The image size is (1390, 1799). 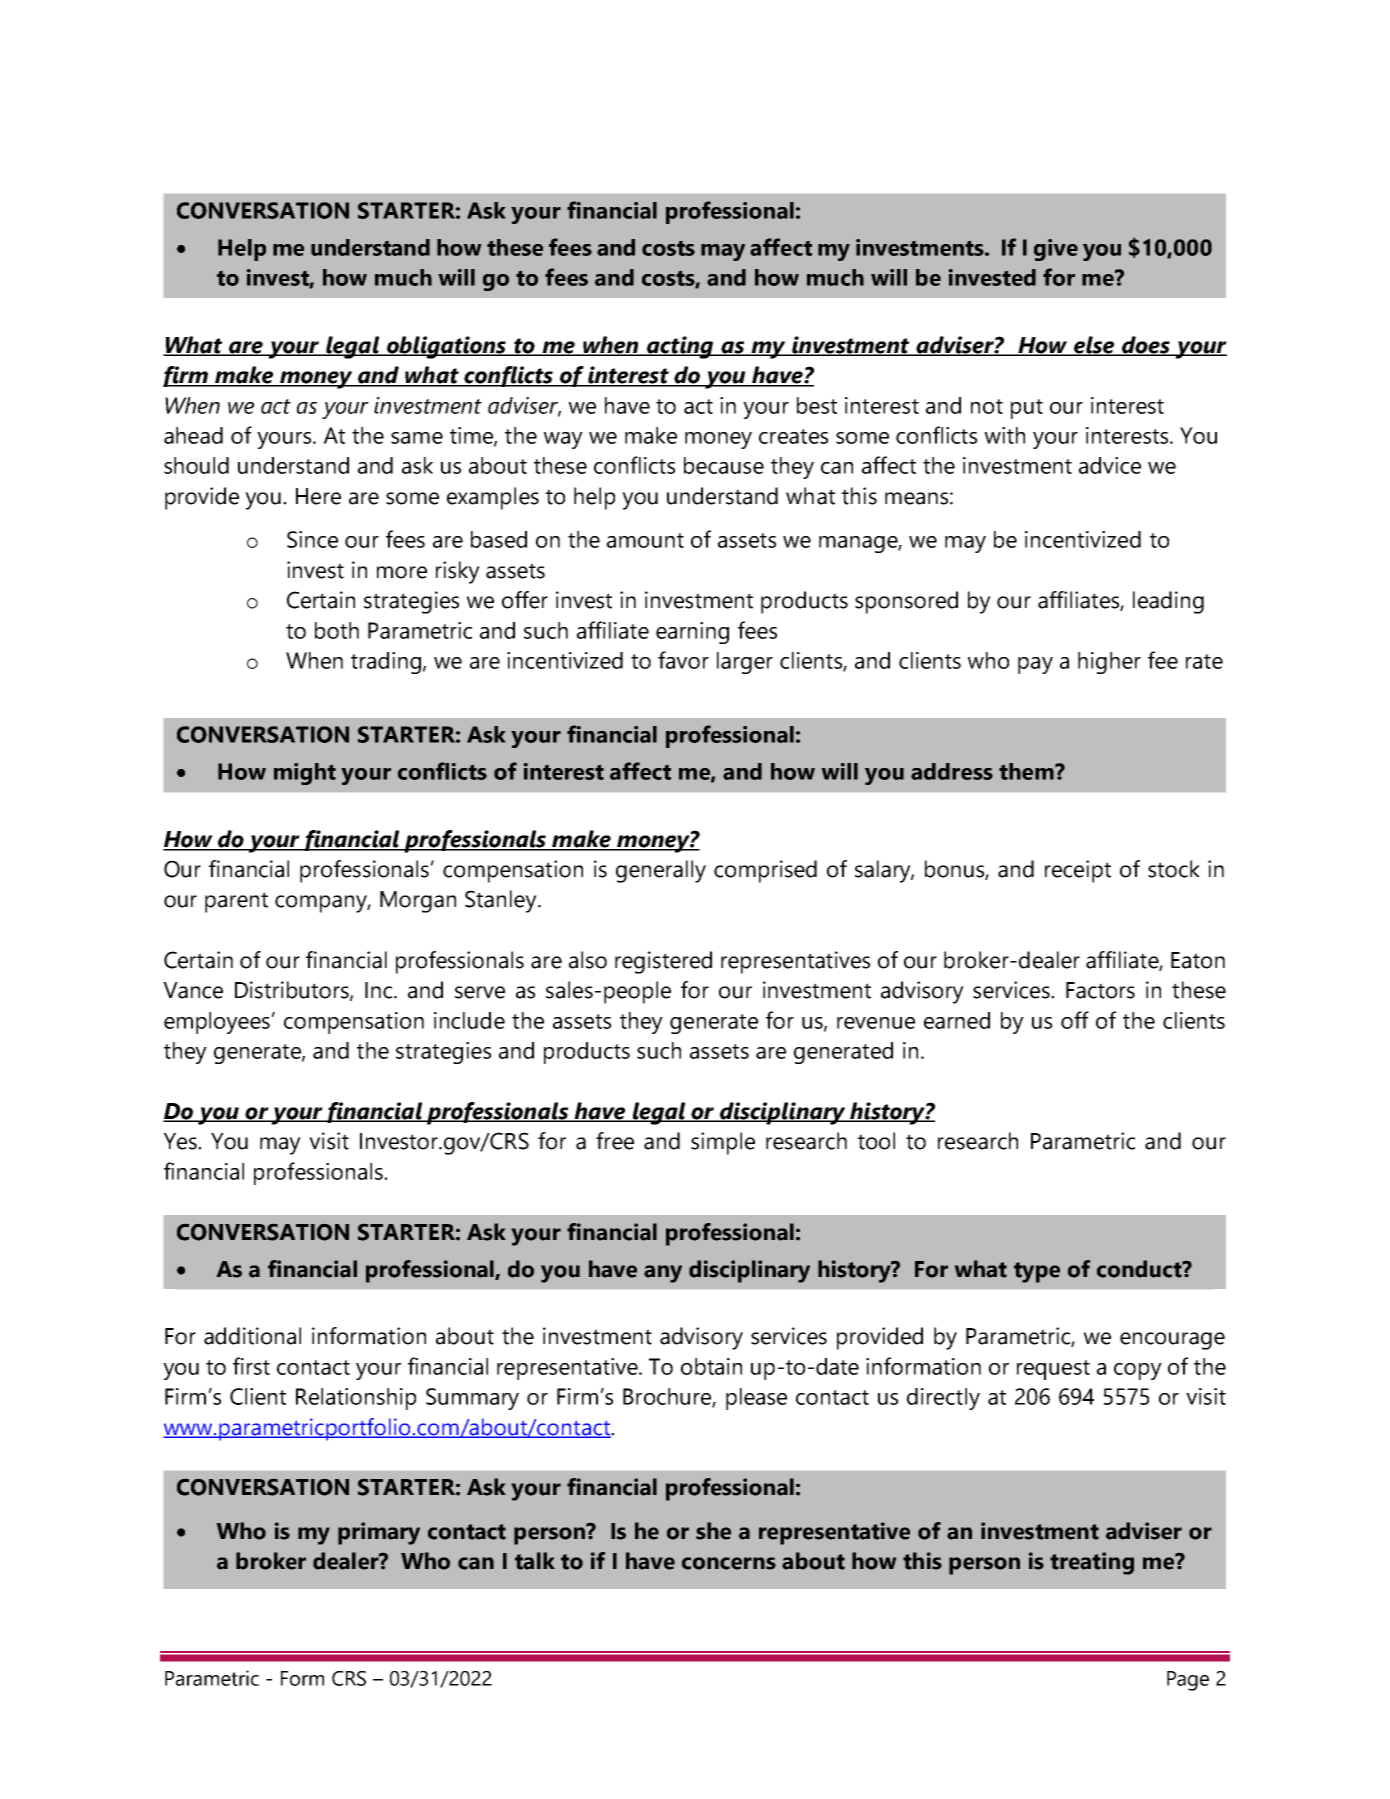 I want to click on treating, so click(x=1092, y=1563).
